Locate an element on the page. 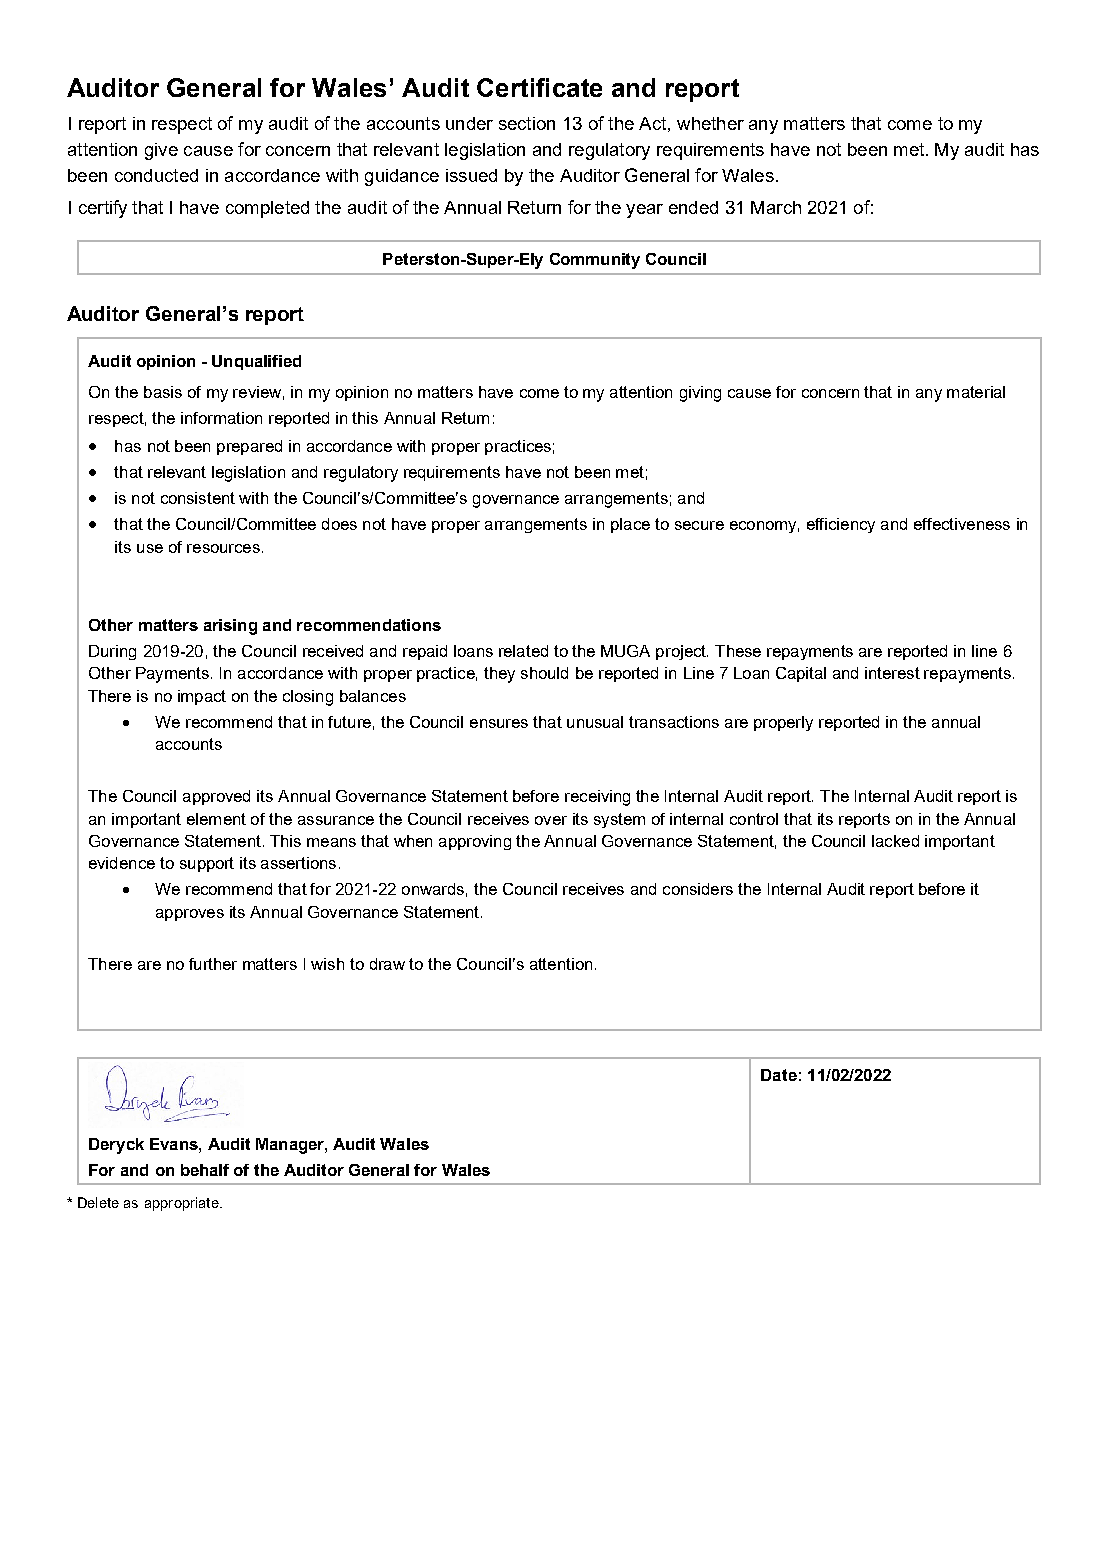 This image has height=1567, width=1108. efficiency is located at coordinates (841, 525).
